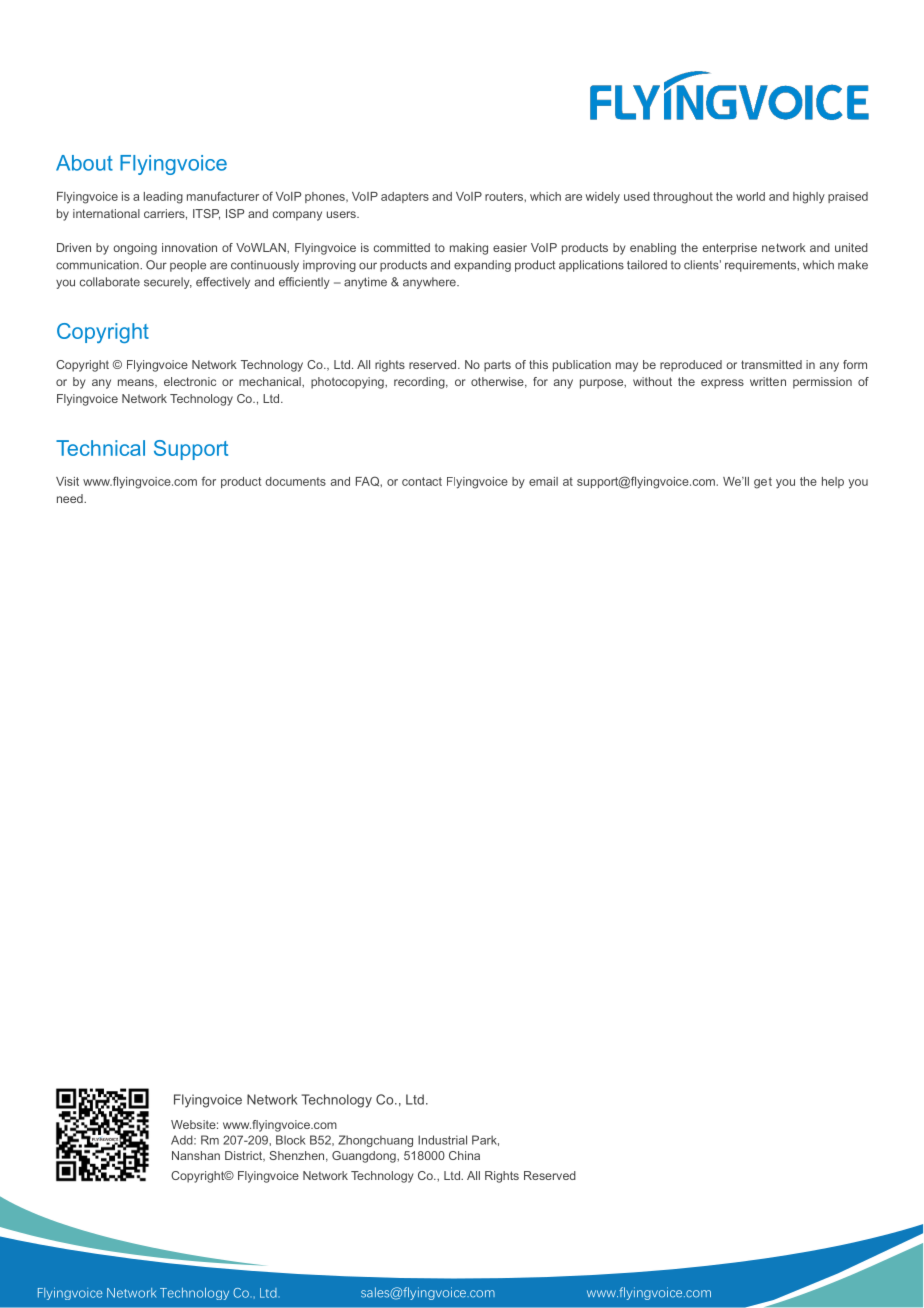 The width and height of the document is (924, 1308). What do you see at coordinates (763, 483) in the document?
I see `get` at bounding box center [763, 483].
